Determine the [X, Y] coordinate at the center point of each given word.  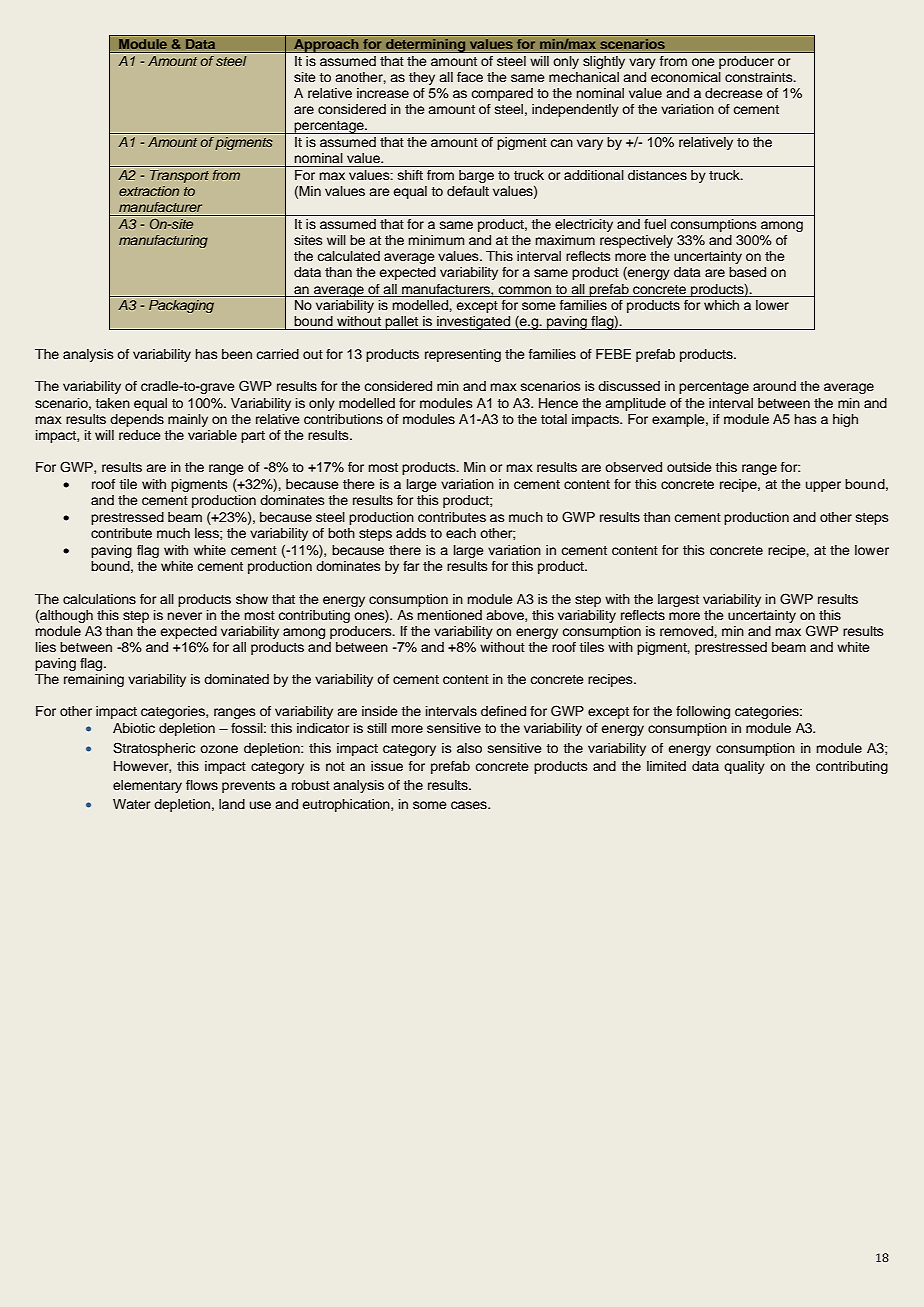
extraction [149, 191]
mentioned [449, 615]
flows [202, 785]
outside [689, 467]
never [184, 616]
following [703, 712]
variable [212, 435]
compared [502, 94]
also [469, 748]
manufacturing [163, 241]
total [554, 419]
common [524, 290]
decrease [734, 93]
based [747, 272]
